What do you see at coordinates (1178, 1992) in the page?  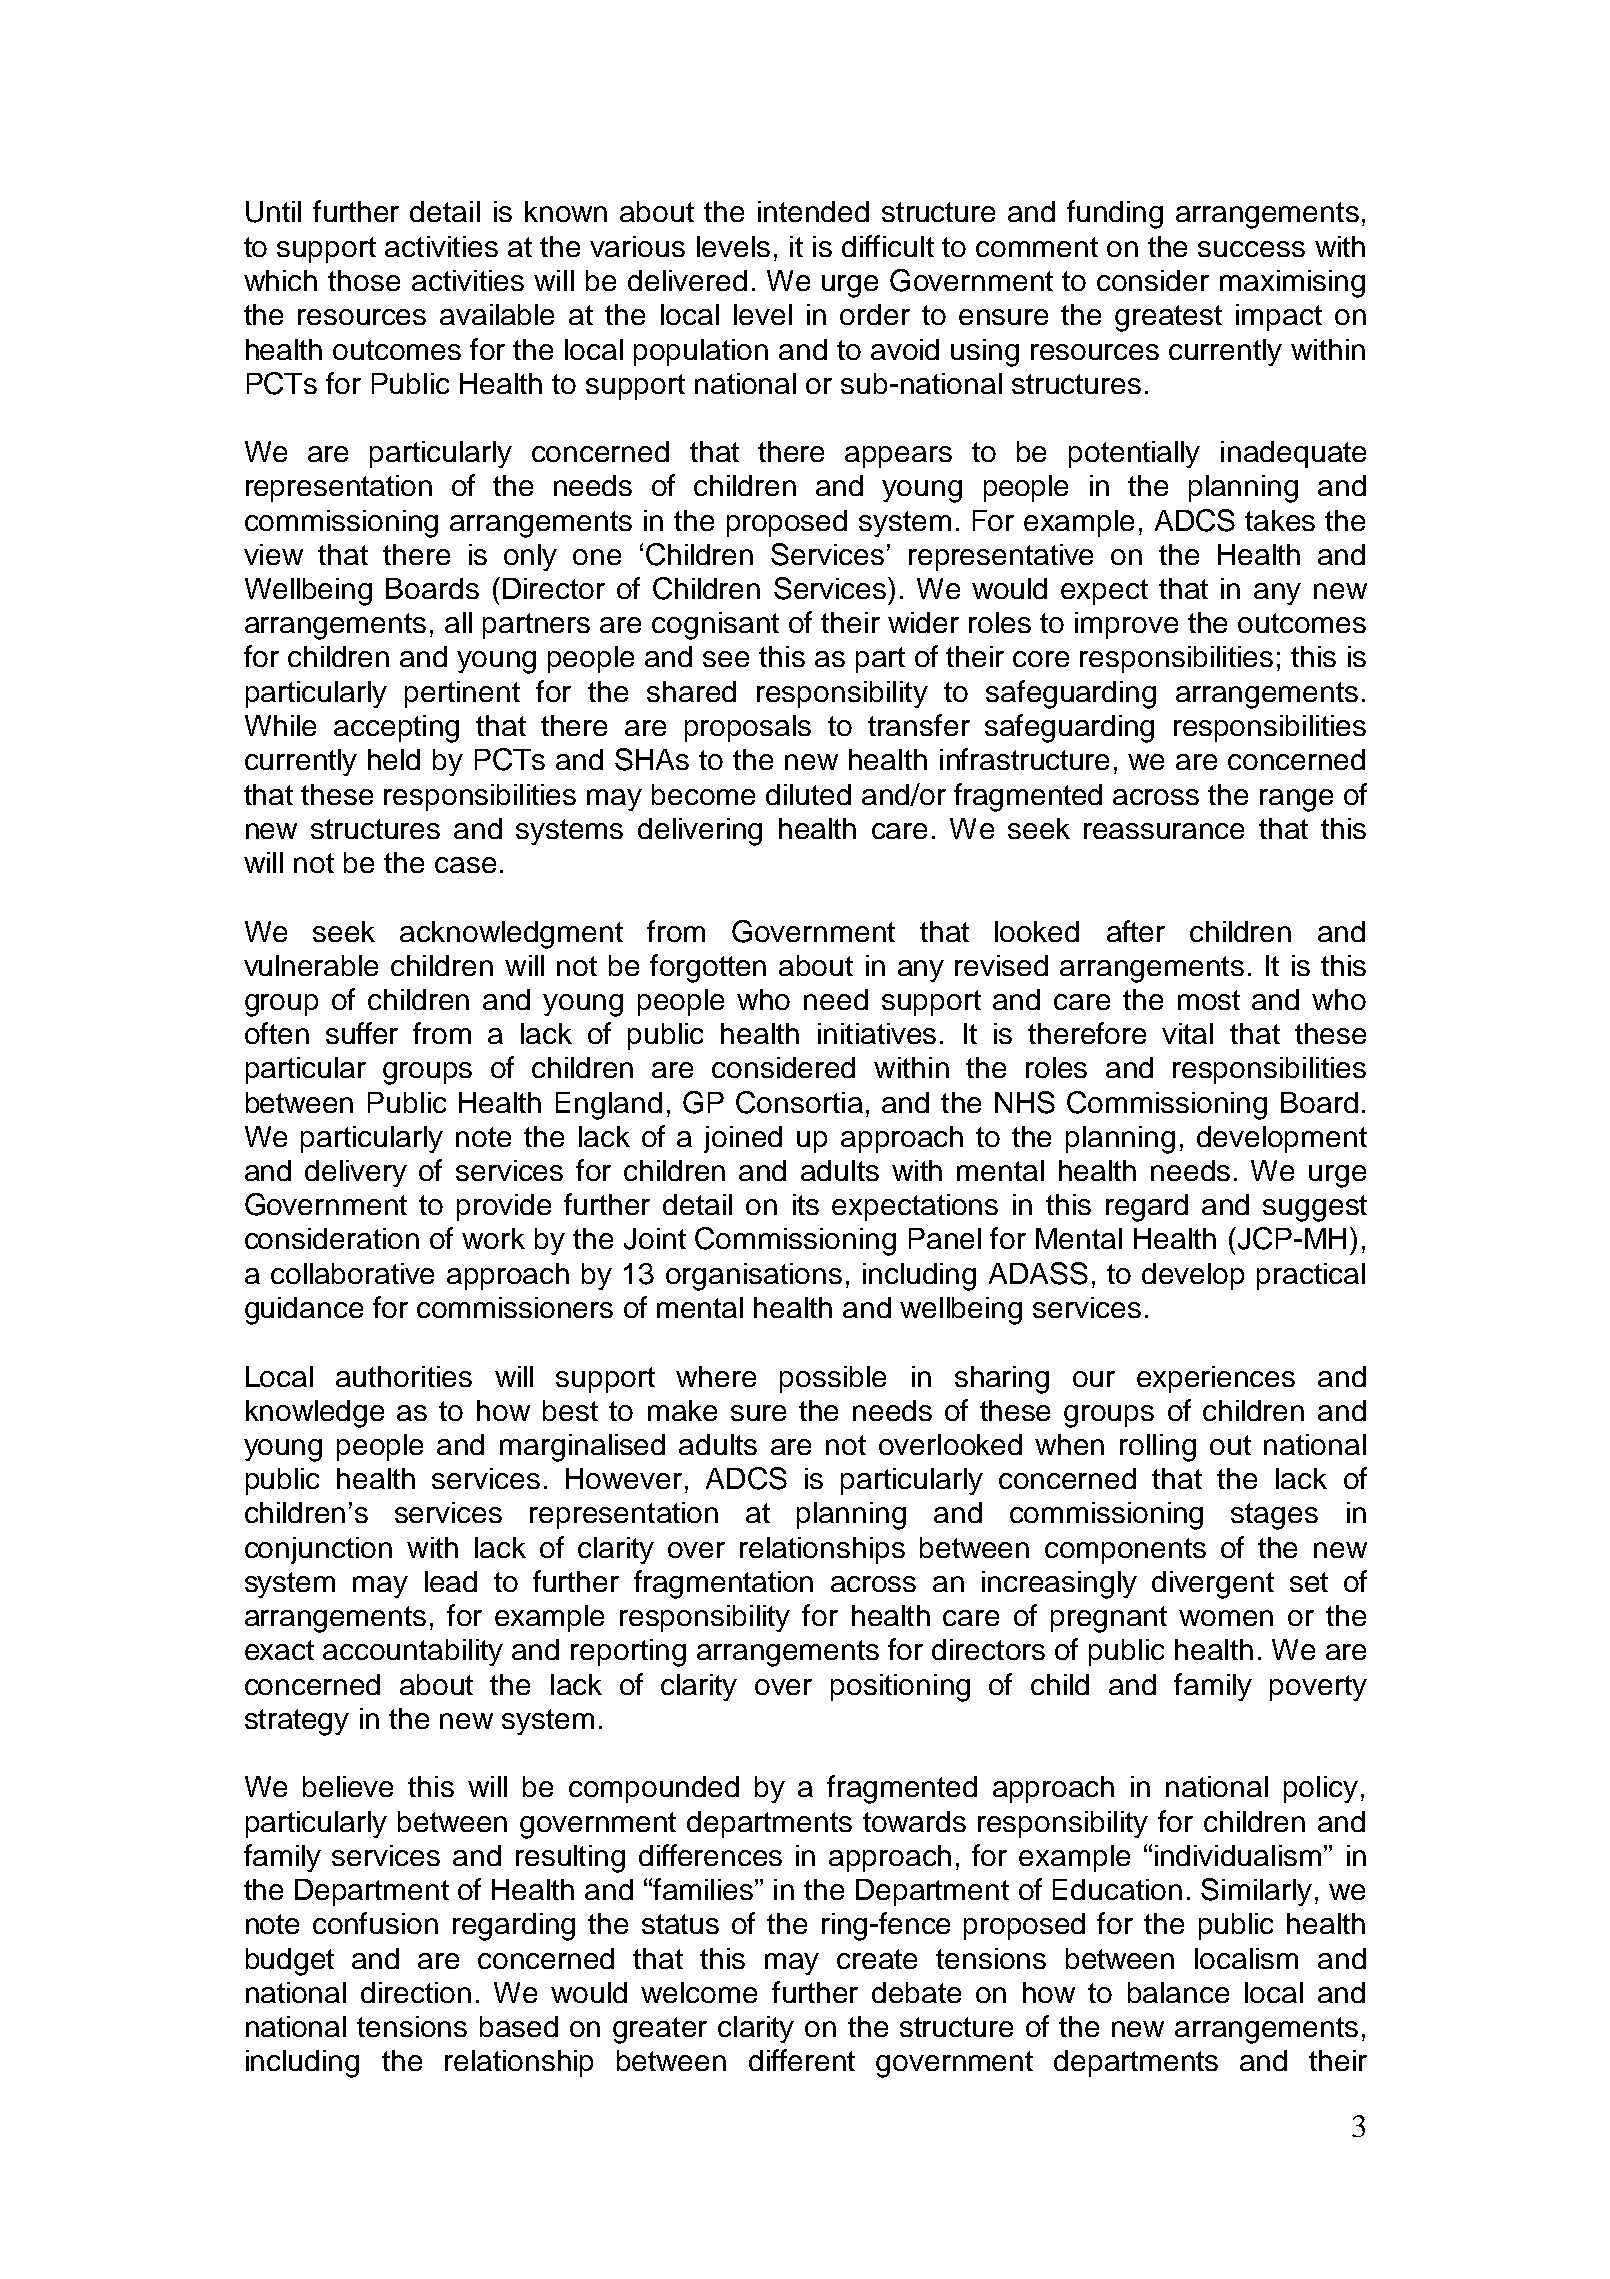 I see `balance` at bounding box center [1178, 1992].
